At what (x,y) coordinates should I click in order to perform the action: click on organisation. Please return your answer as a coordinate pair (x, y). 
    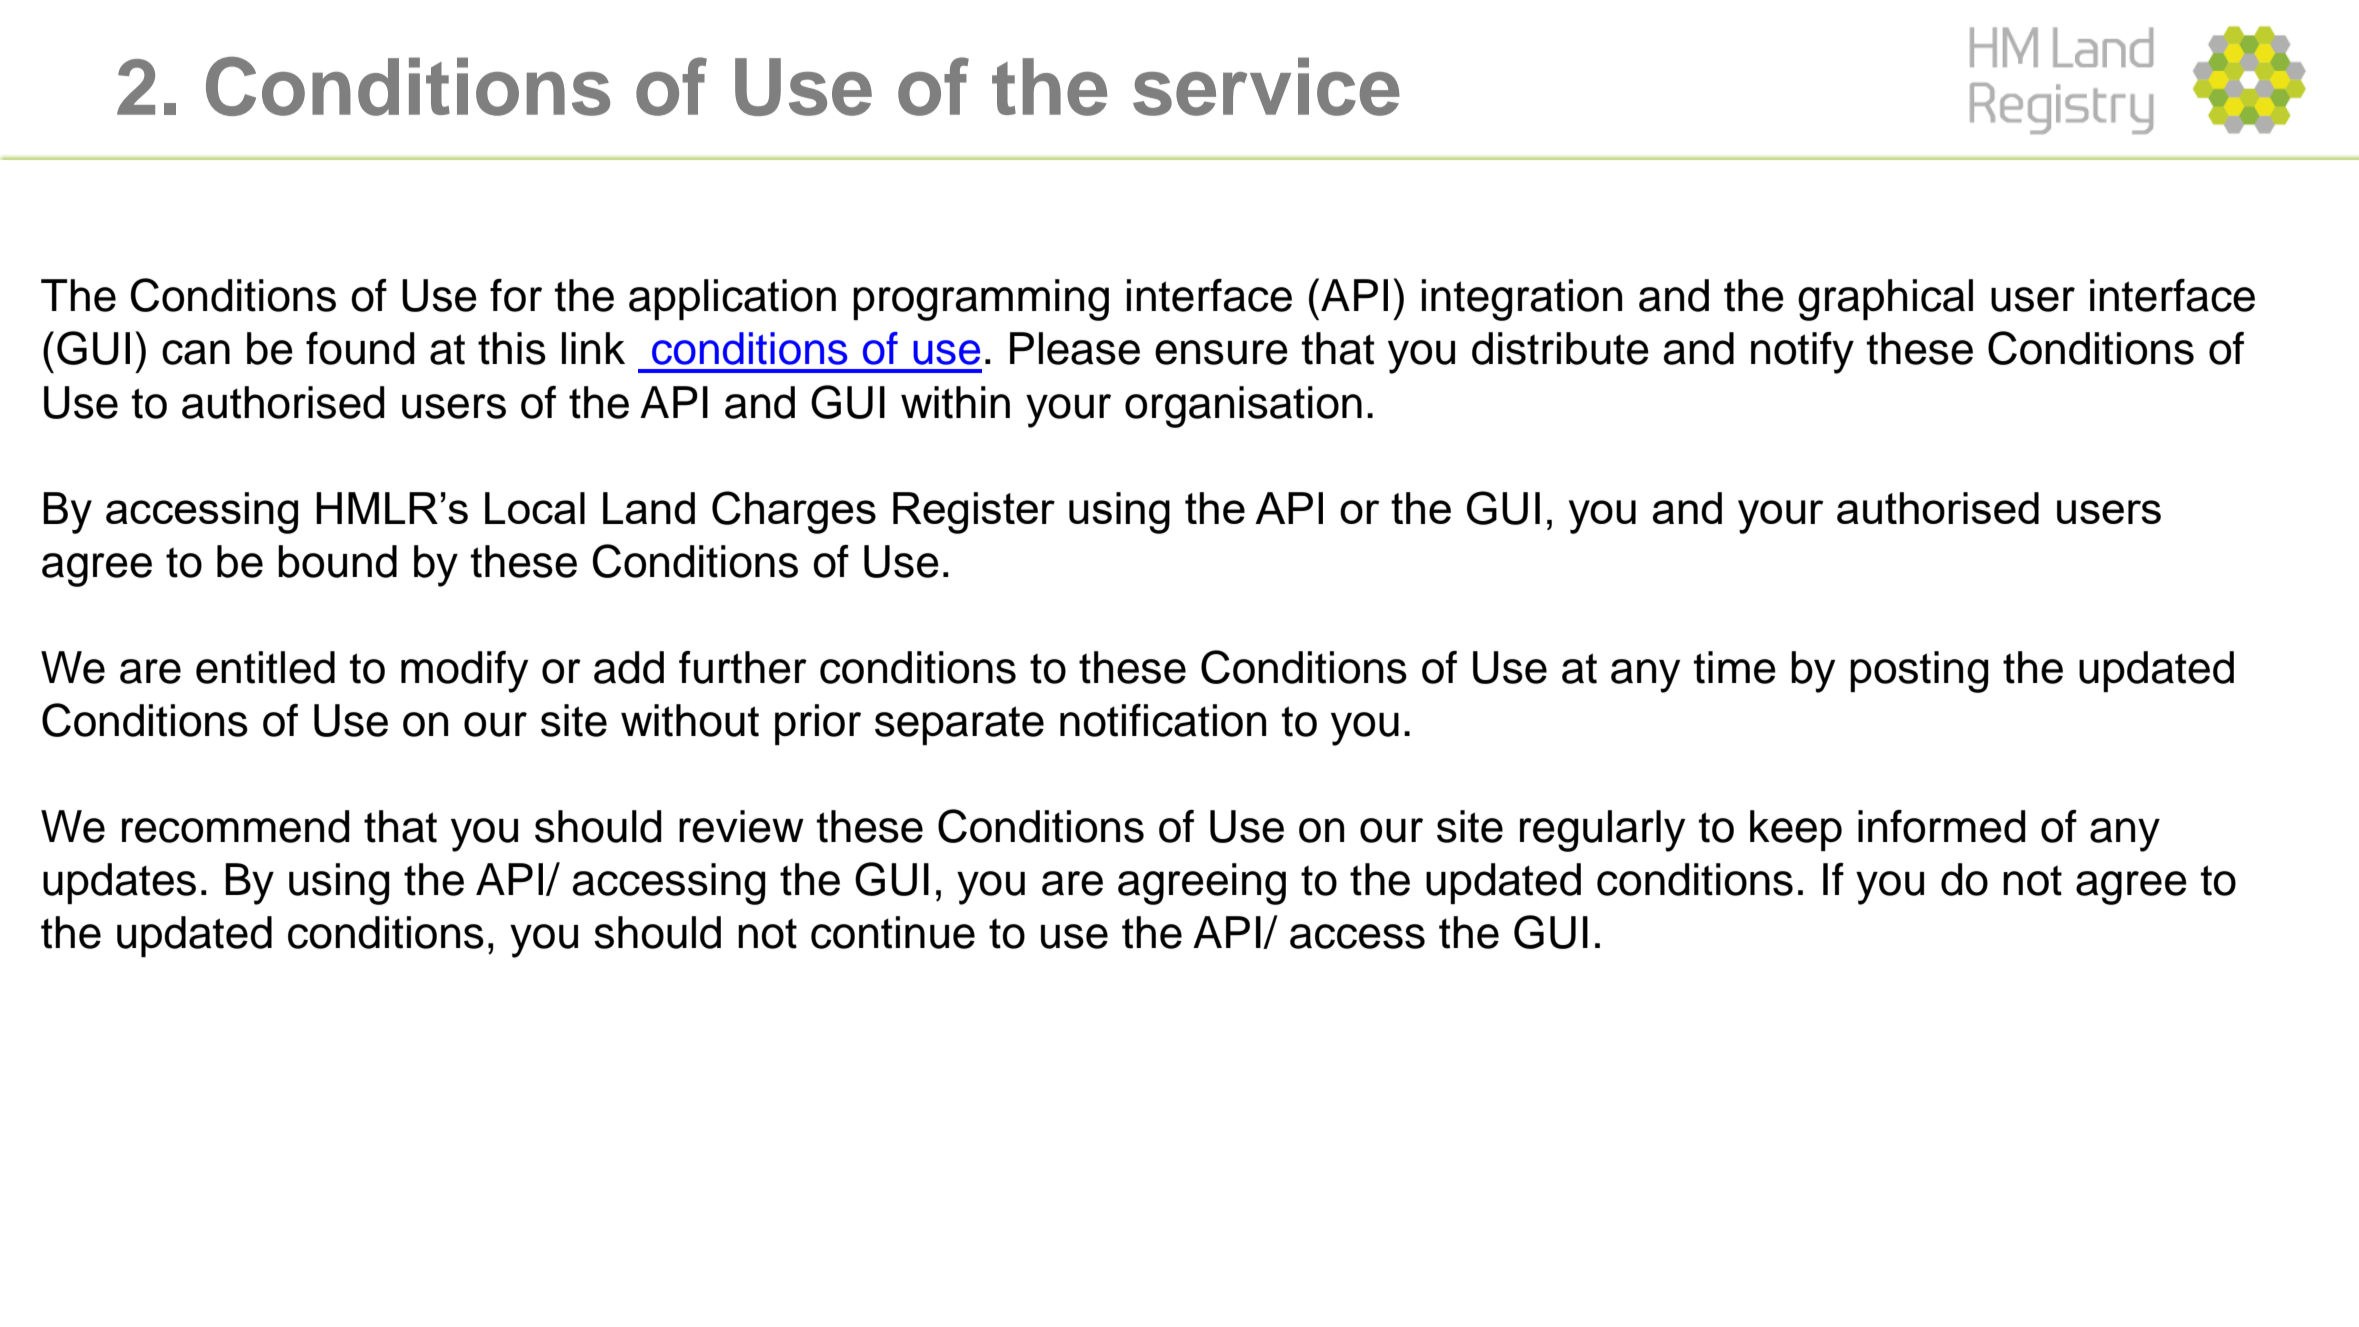
    Looking at the image, I should click on (1243, 407).
